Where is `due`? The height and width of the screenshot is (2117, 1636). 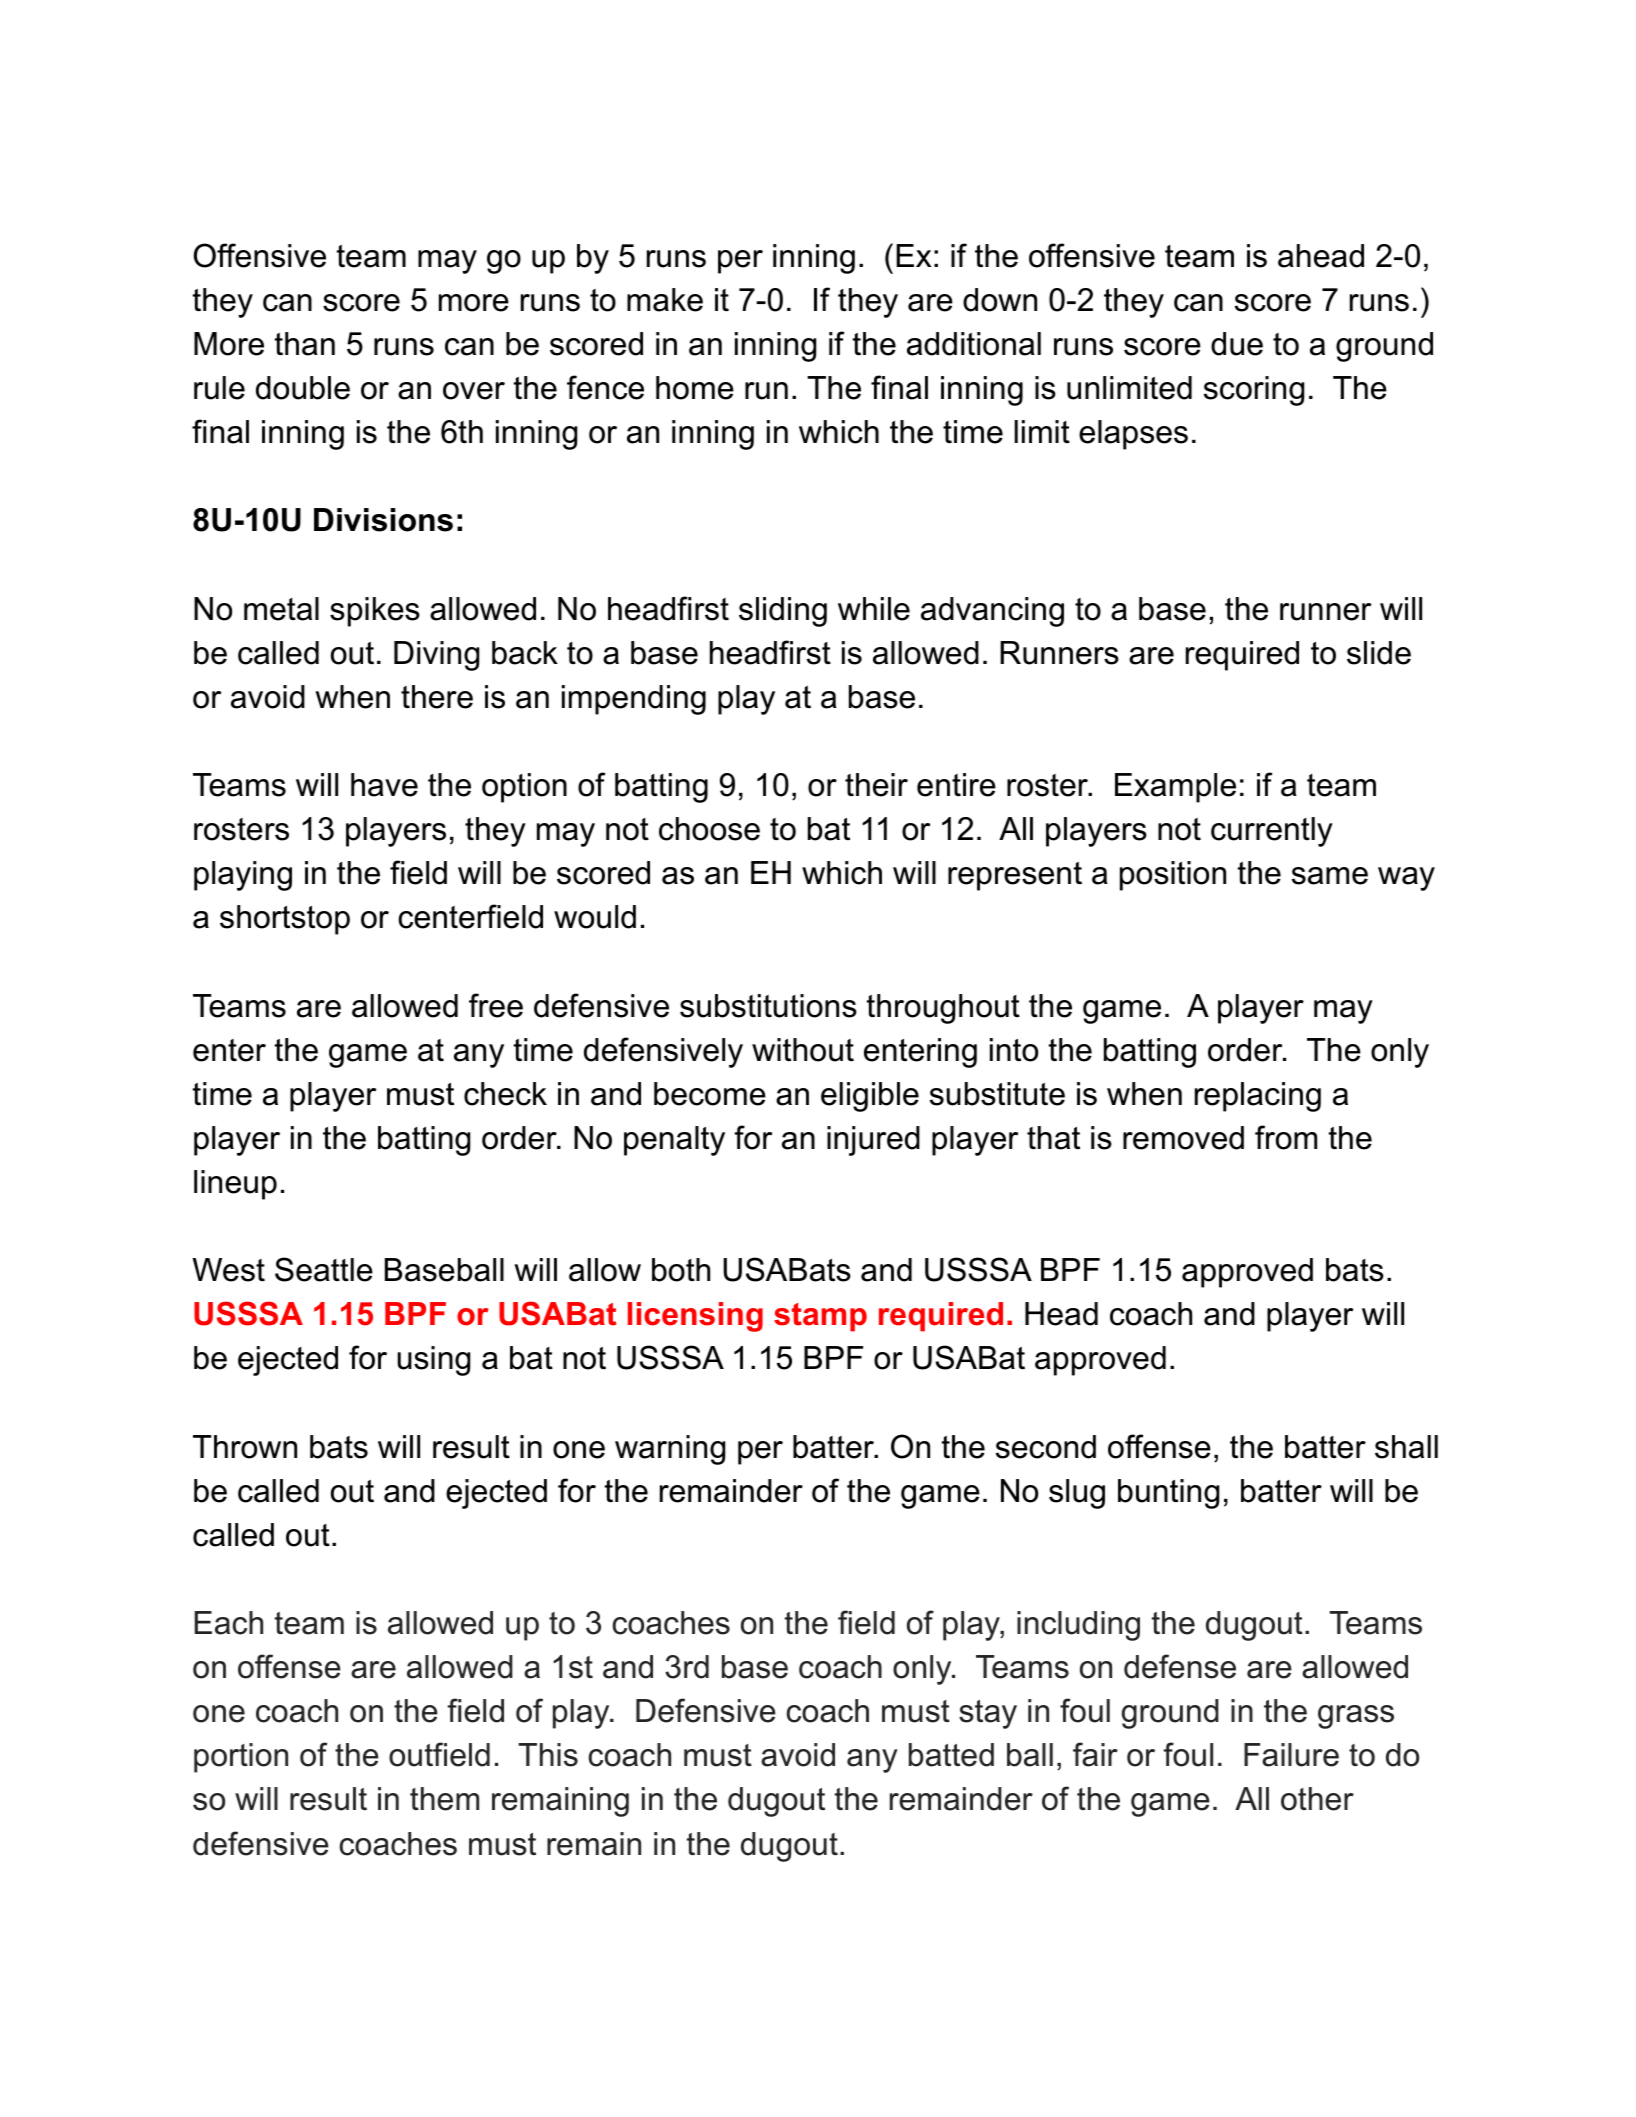 due is located at coordinates (1237, 344).
